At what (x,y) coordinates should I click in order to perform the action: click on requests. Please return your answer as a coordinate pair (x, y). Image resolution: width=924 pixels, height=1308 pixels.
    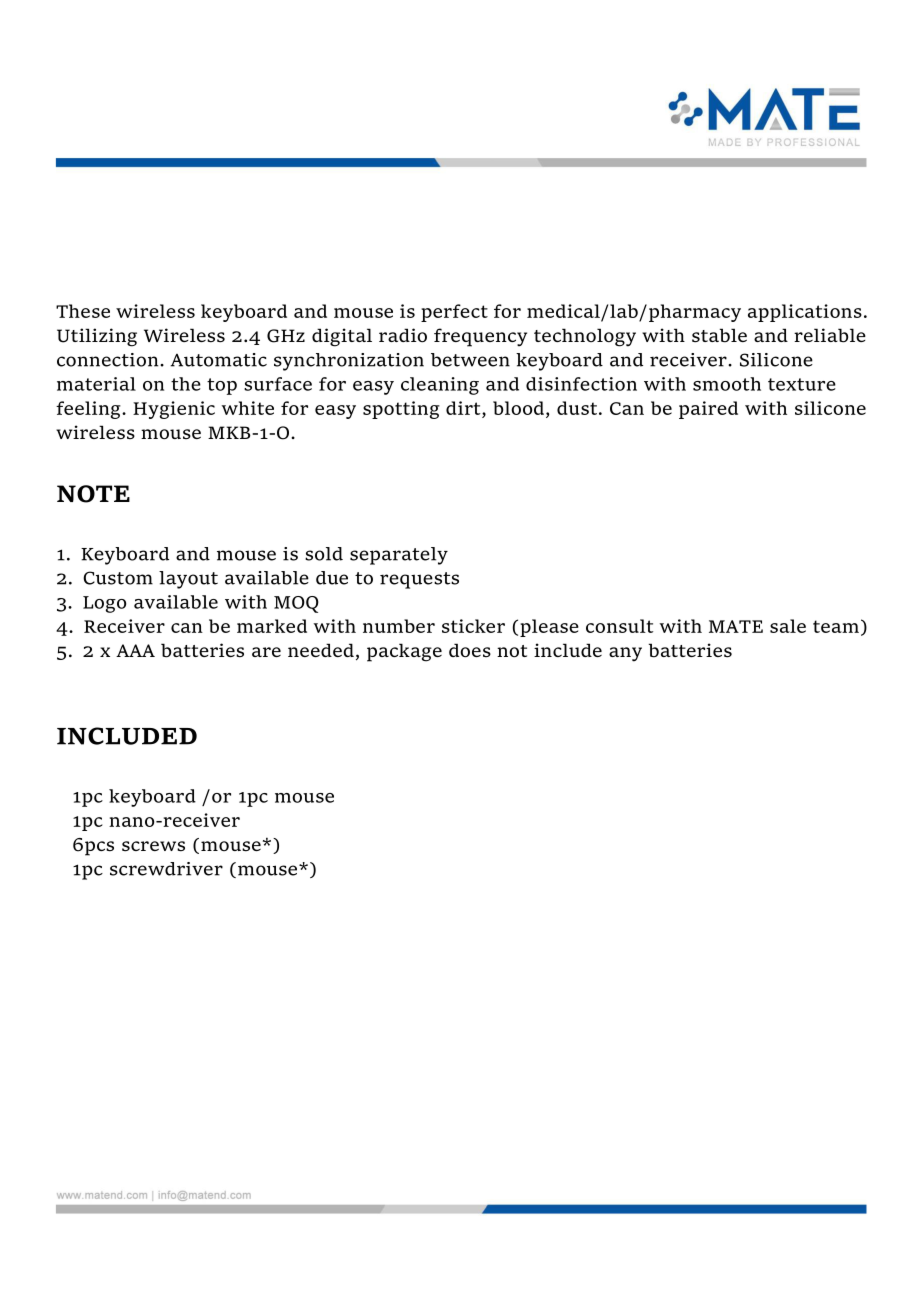
    Looking at the image, I should click on (419, 580).
